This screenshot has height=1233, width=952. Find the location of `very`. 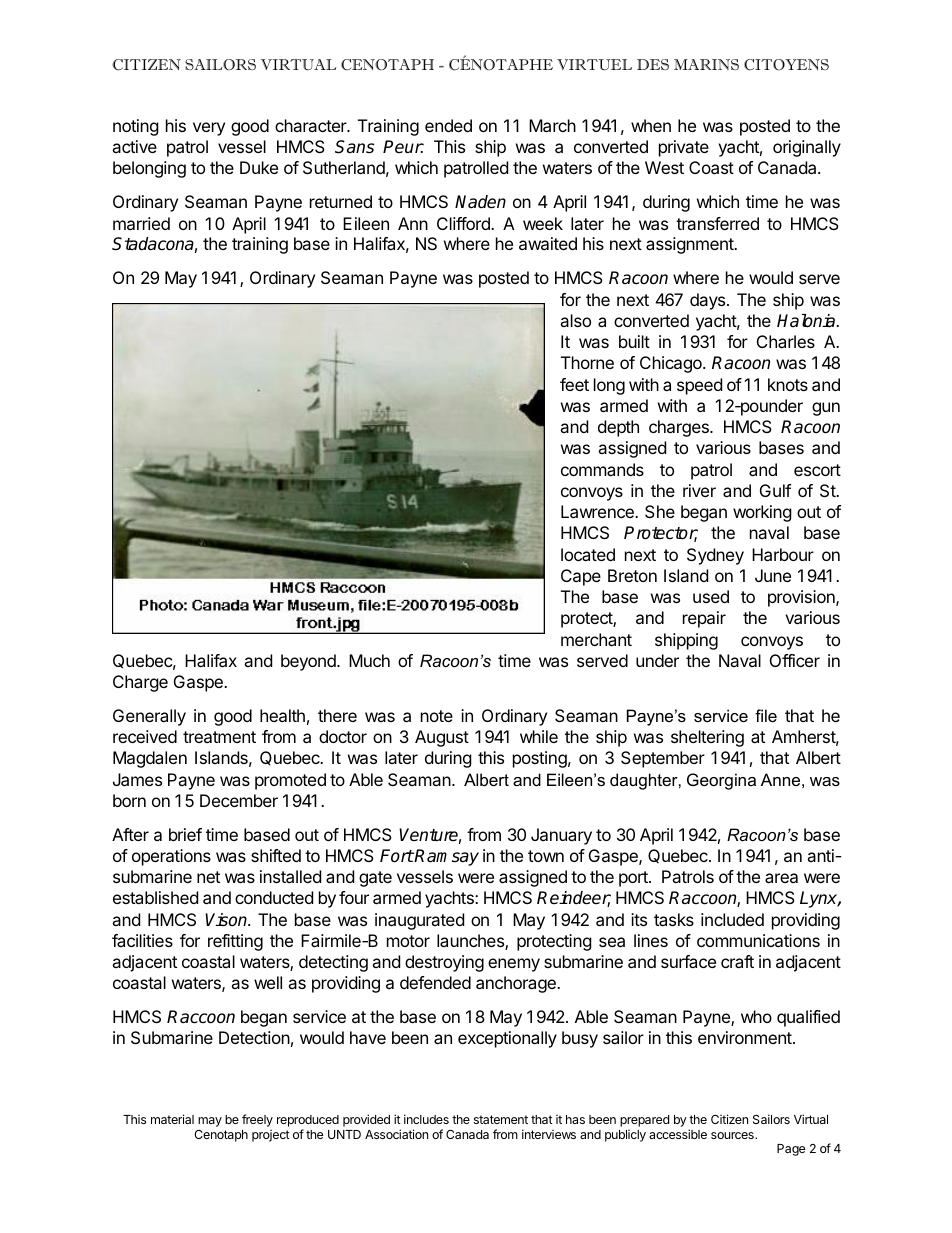

very is located at coordinates (209, 129).
